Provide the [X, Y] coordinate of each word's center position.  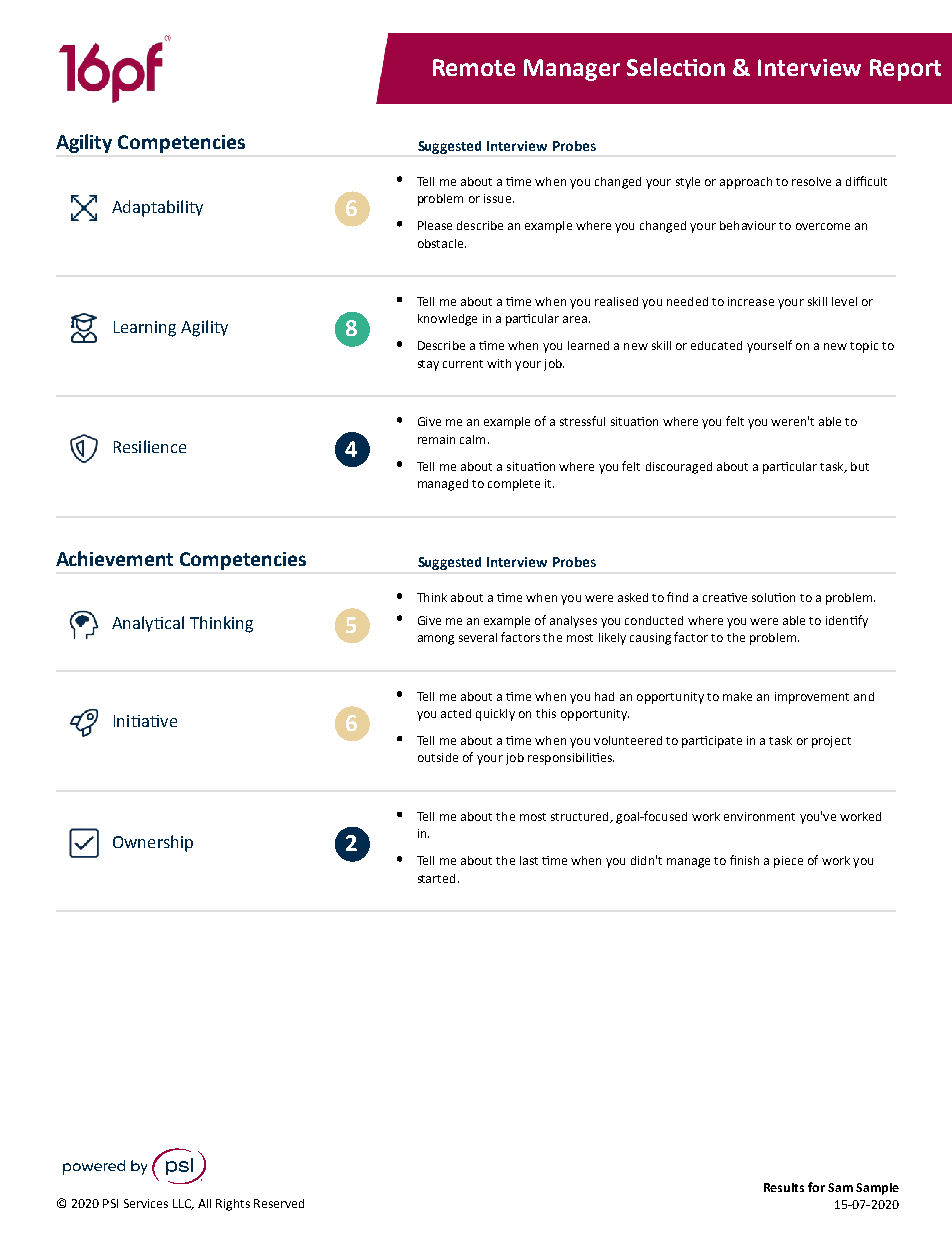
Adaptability [157, 208]
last [529, 860]
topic [864, 347]
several [478, 637]
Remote [474, 67]
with [499, 363]
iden [838, 620]
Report [905, 70]
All [204, 1203]
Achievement [114, 558]
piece [788, 862]
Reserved [279, 1203]
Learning [145, 329]
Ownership [153, 843]
